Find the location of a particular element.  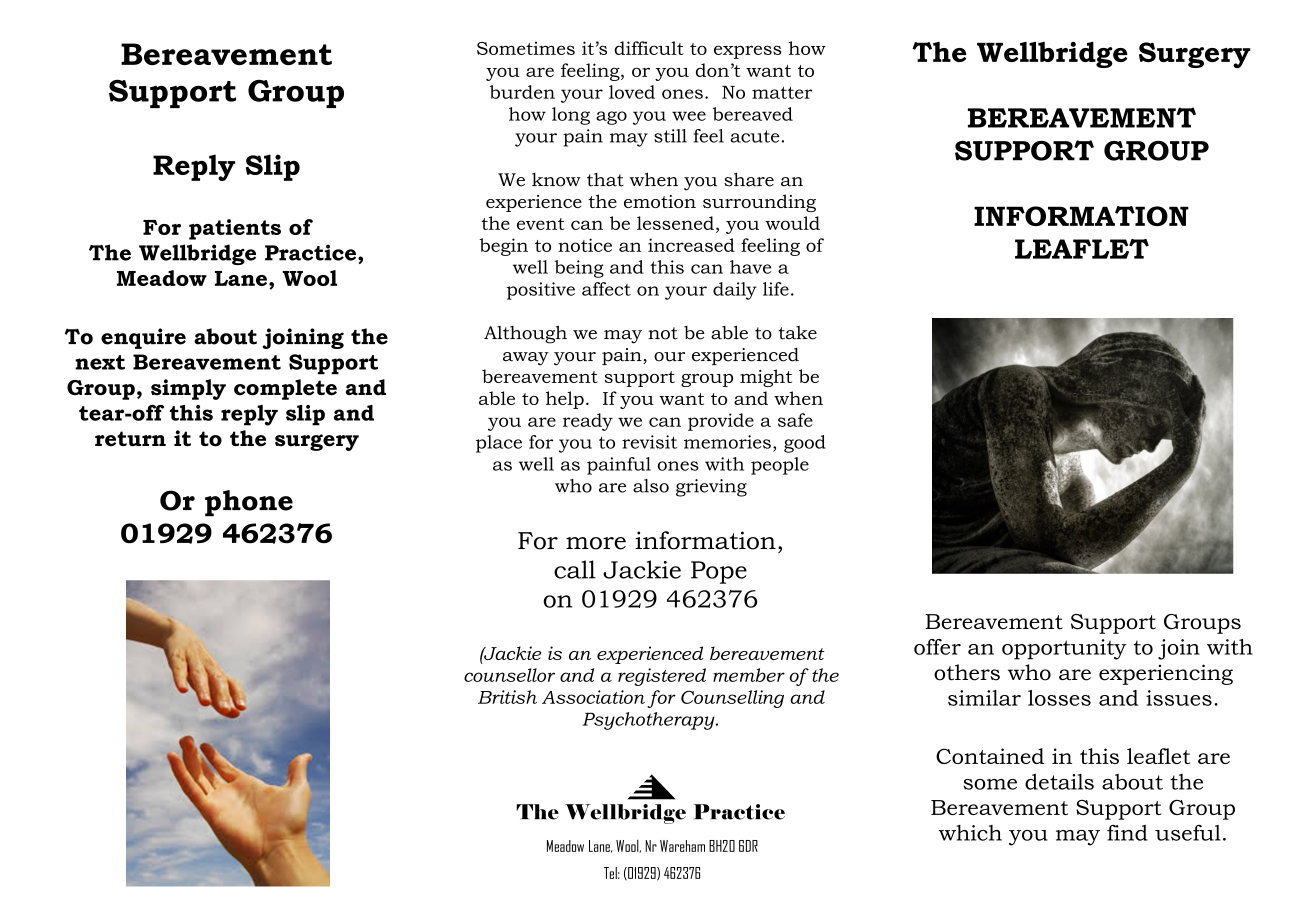

details is located at coordinates (1059, 782).
